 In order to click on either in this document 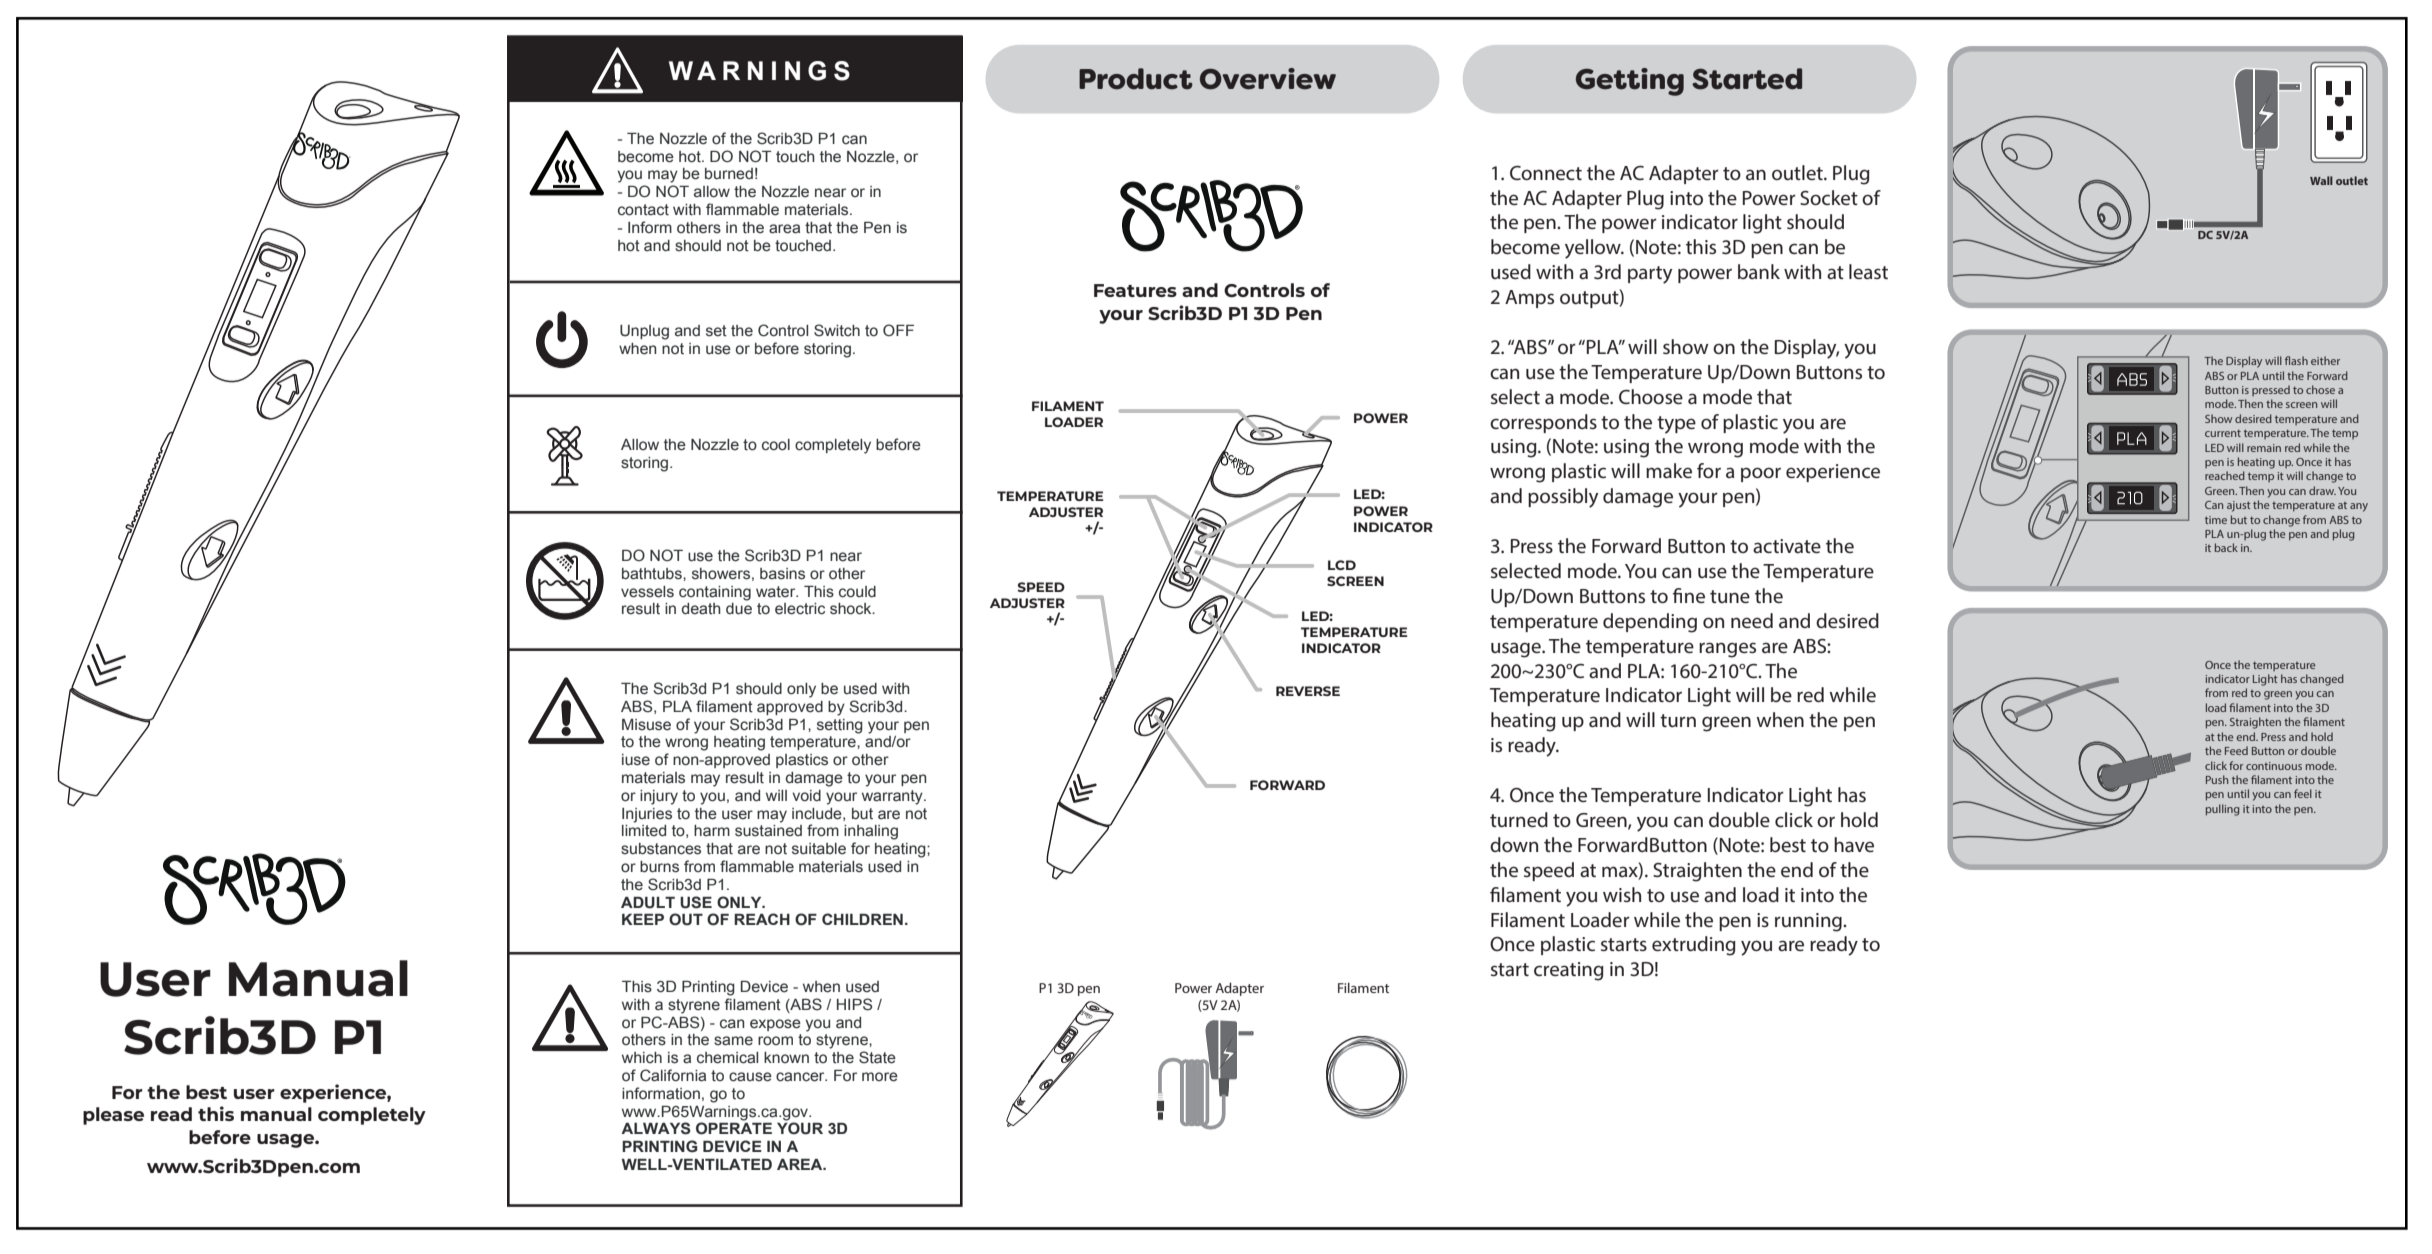, I will do `click(2325, 360)`.
